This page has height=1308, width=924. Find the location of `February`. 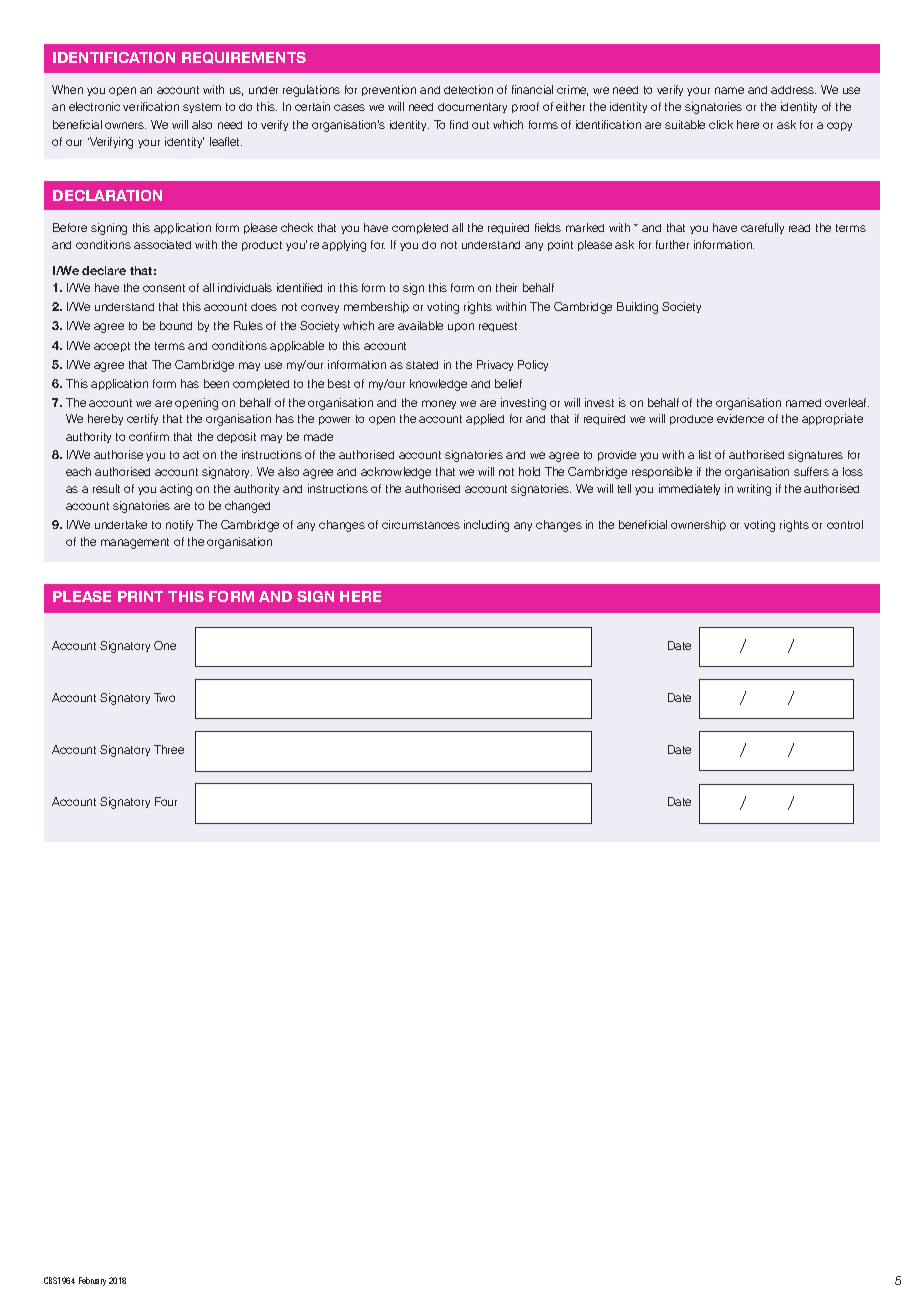

February is located at coordinates (92, 1281).
